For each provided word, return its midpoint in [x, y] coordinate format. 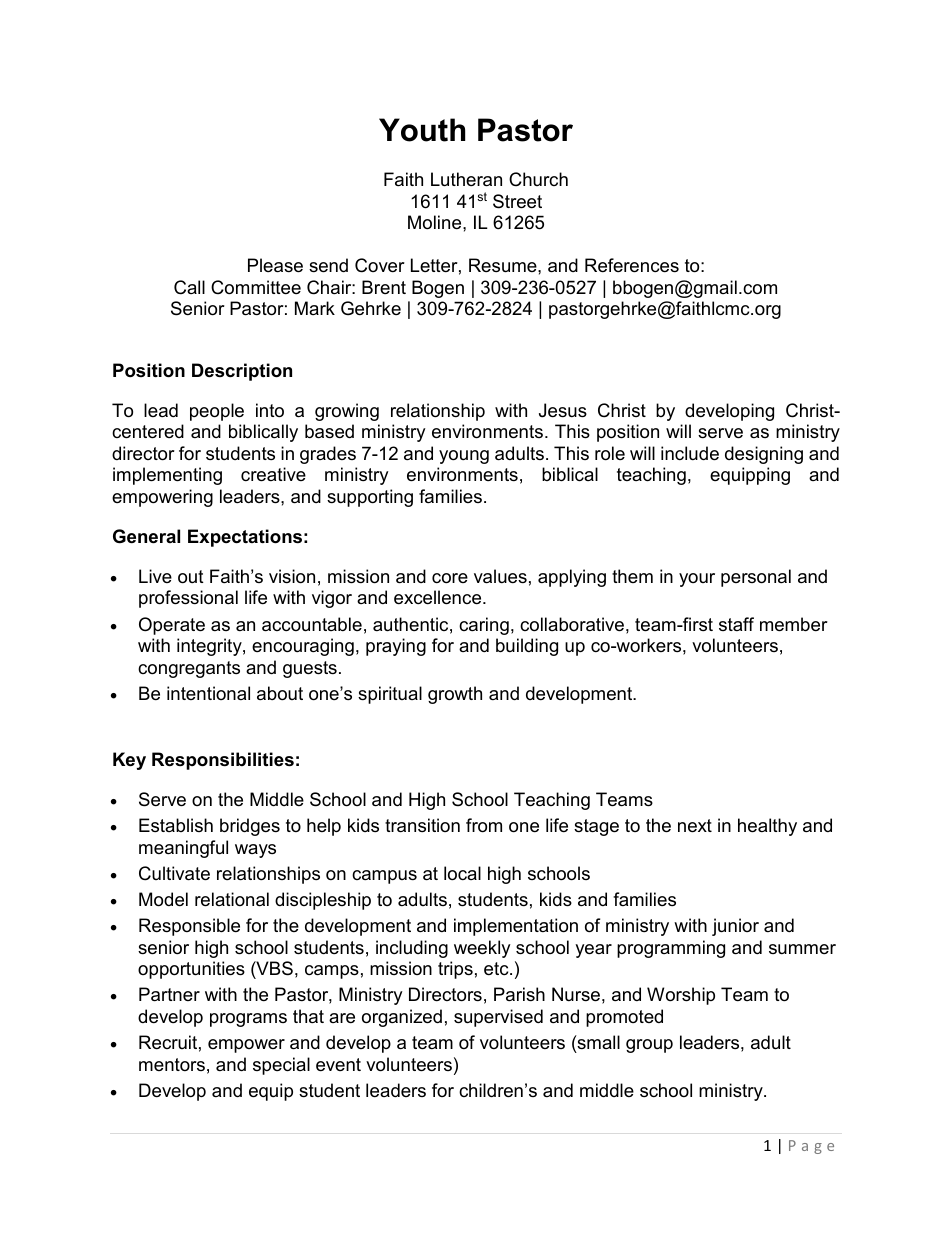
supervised [498, 1018]
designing [764, 455]
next [695, 826]
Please [275, 265]
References [632, 265]
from [484, 825]
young [464, 457]
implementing [167, 476]
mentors [172, 1064]
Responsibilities [223, 761]
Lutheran [466, 179]
